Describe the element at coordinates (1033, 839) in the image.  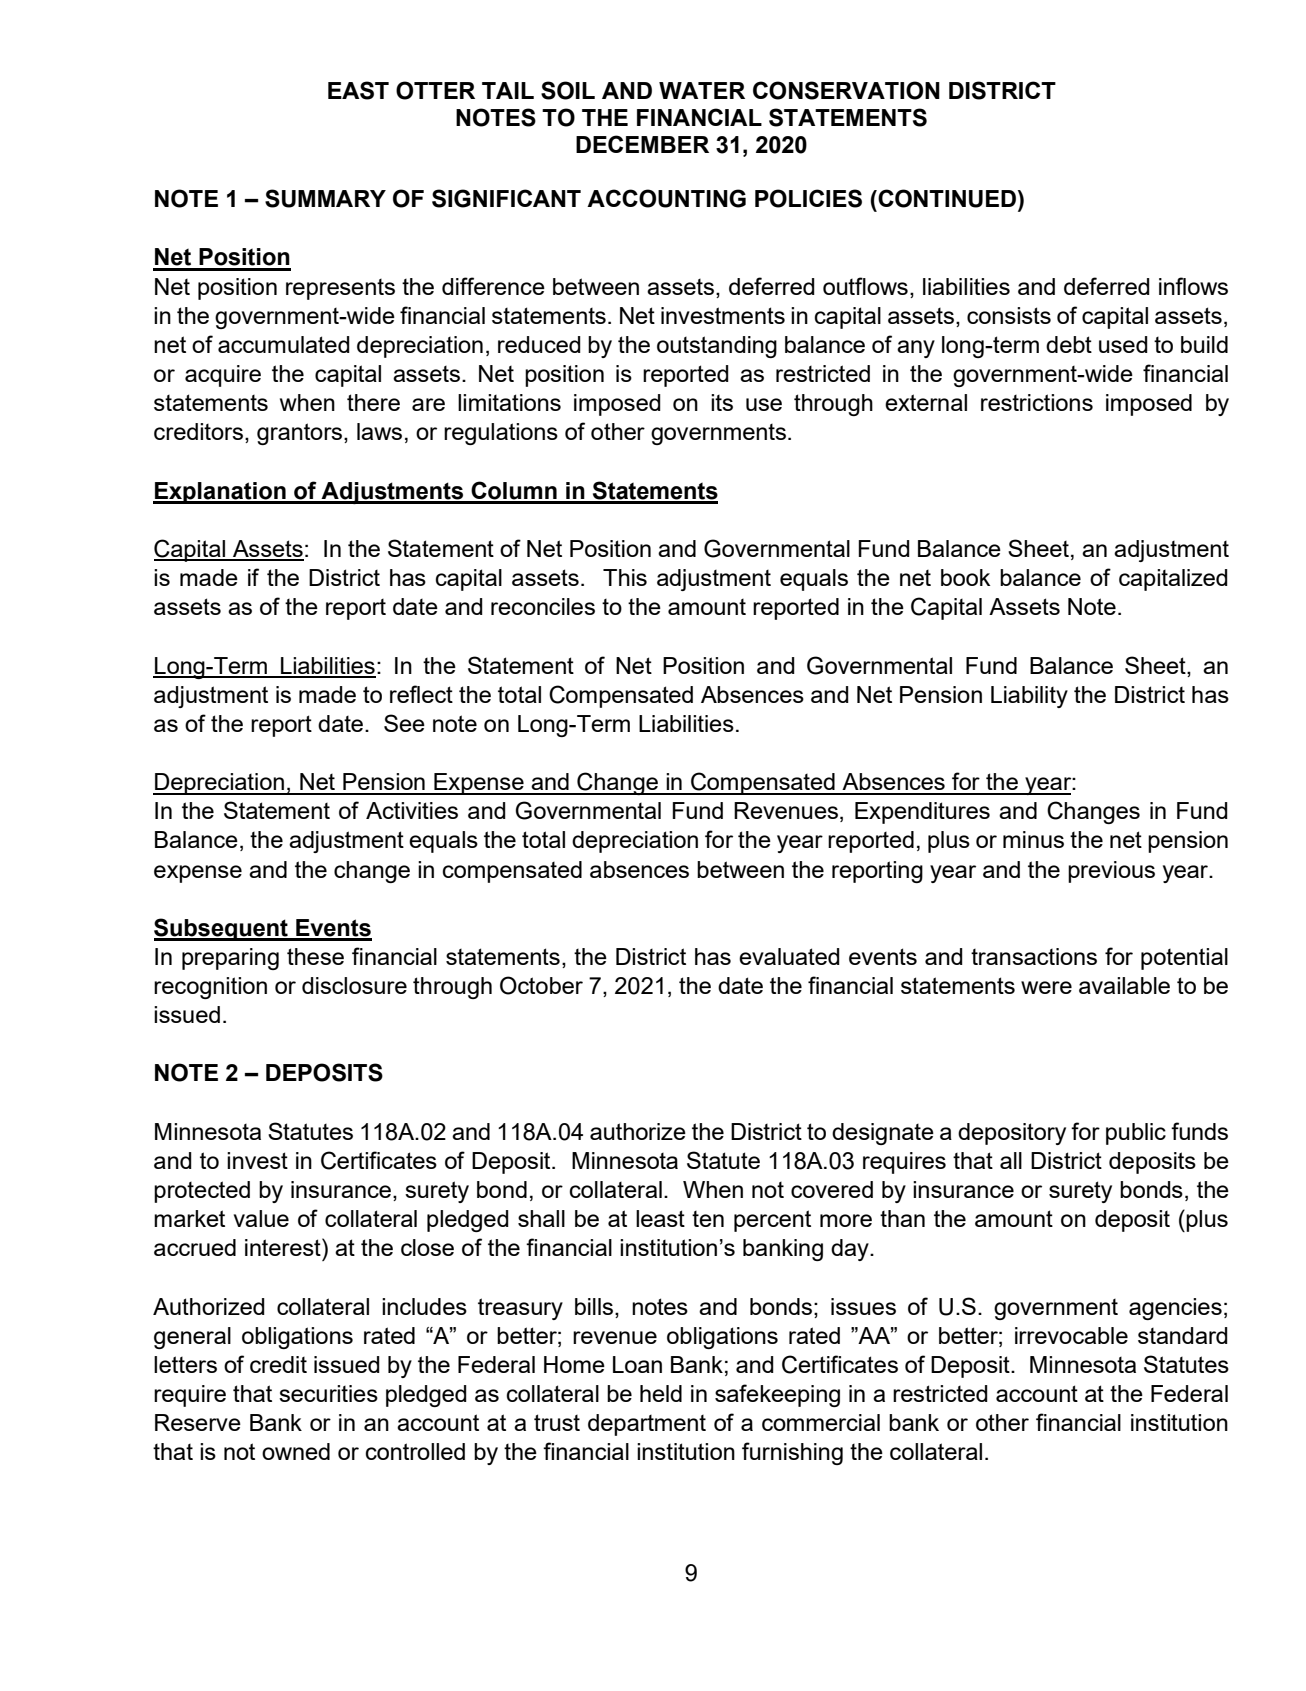
I see `minus` at that location.
